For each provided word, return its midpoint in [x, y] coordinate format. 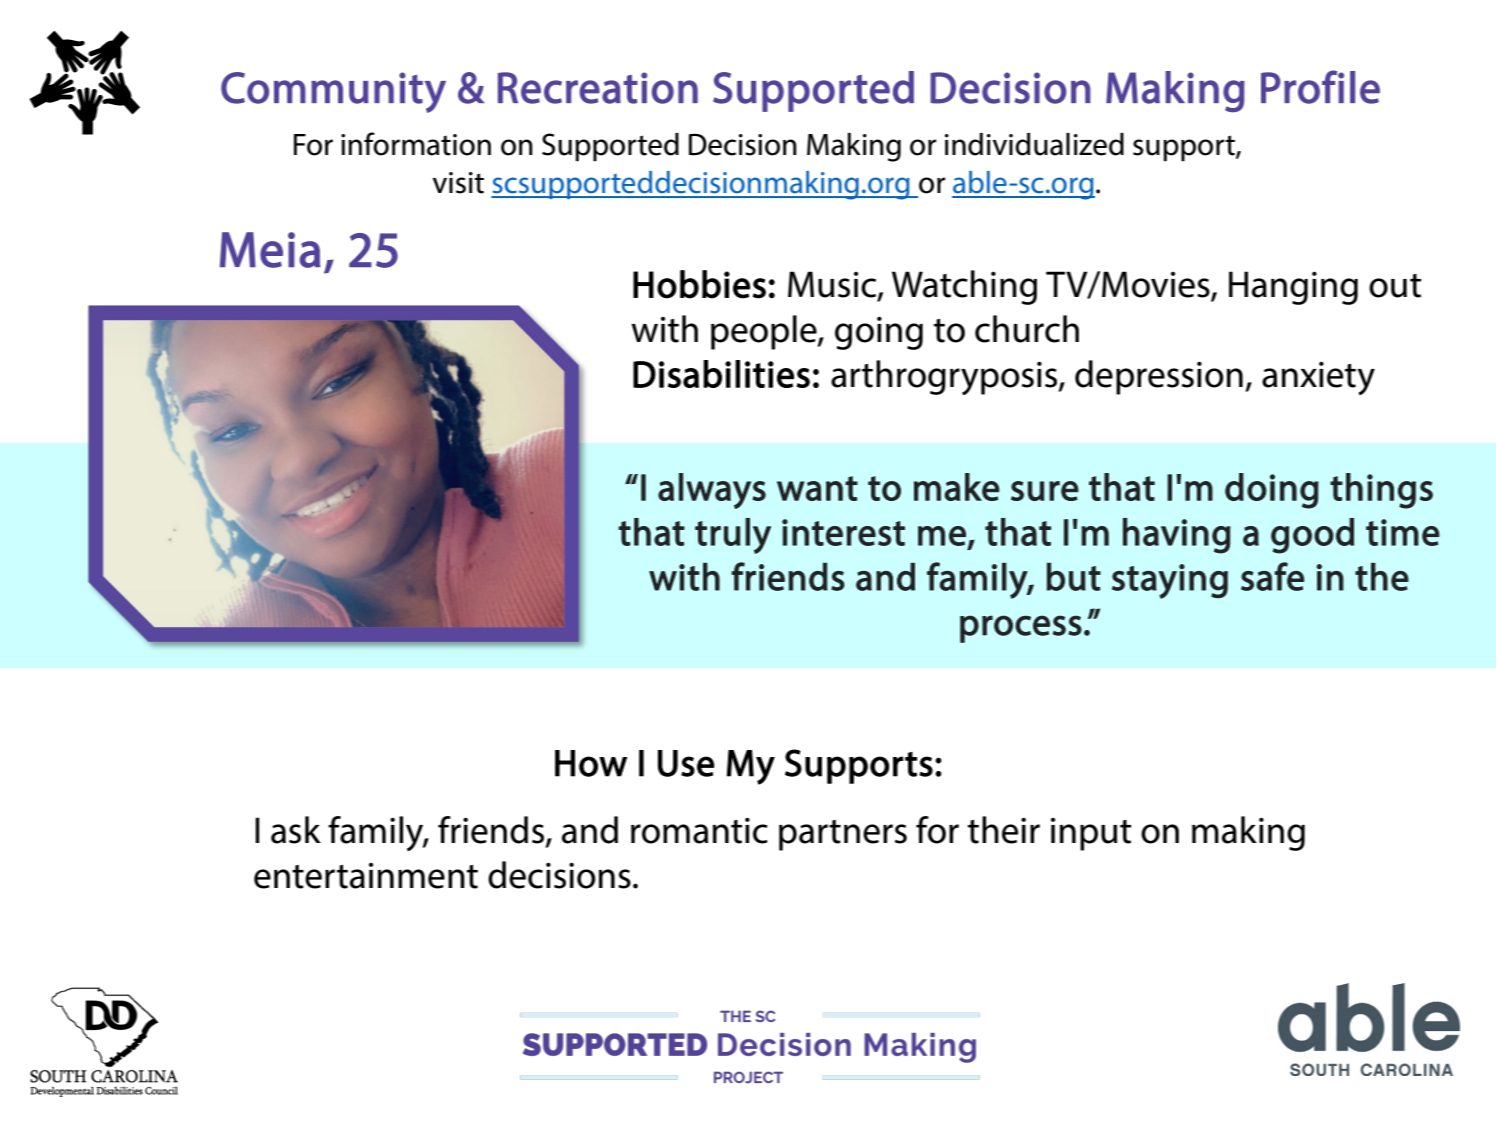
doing [1272, 491]
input [1091, 834]
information [416, 144]
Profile [1320, 87]
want [817, 488]
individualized [1034, 144]
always [712, 491]
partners [843, 835]
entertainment [366, 876]
